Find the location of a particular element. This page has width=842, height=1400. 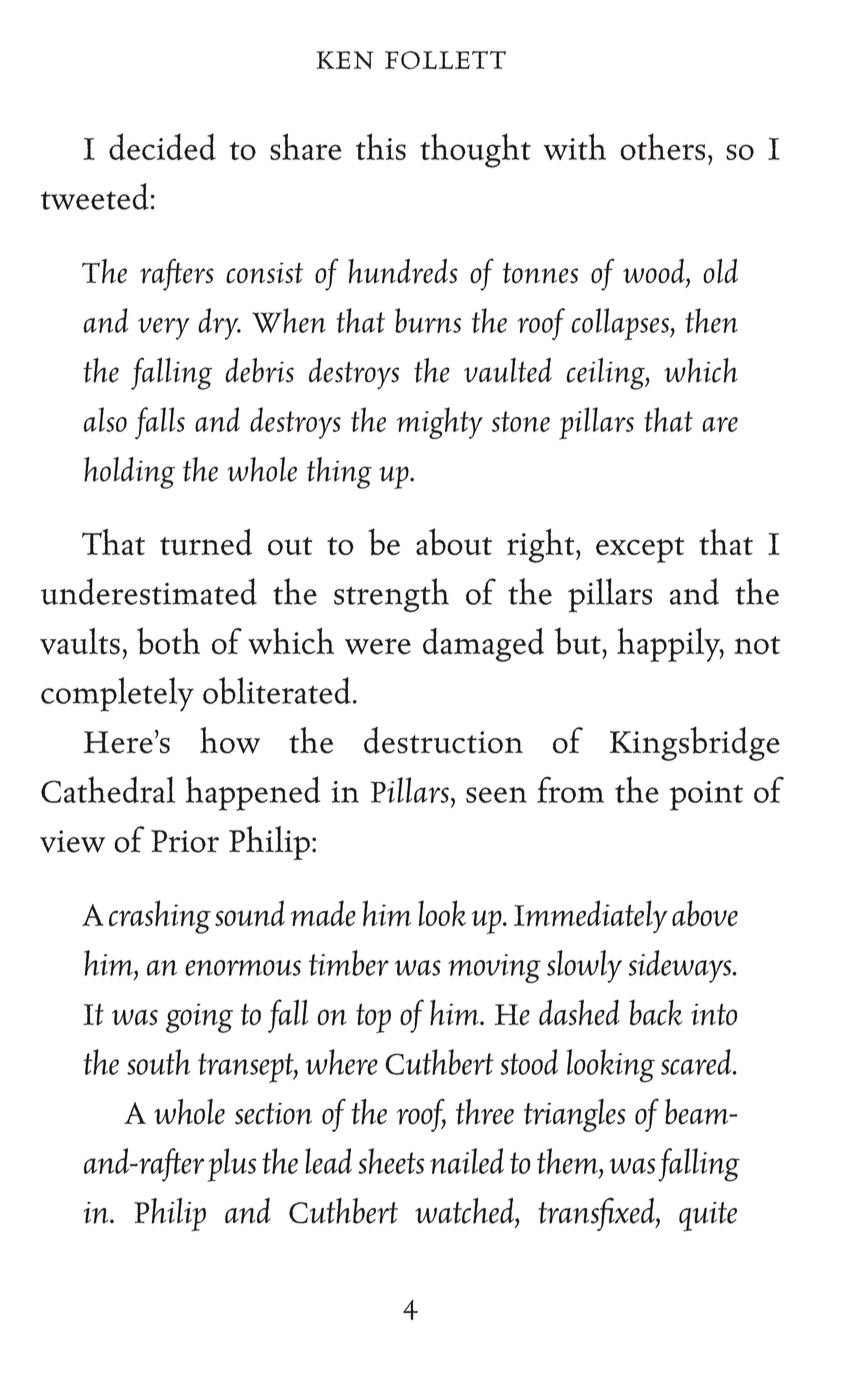

south is located at coordinates (158, 1062).
